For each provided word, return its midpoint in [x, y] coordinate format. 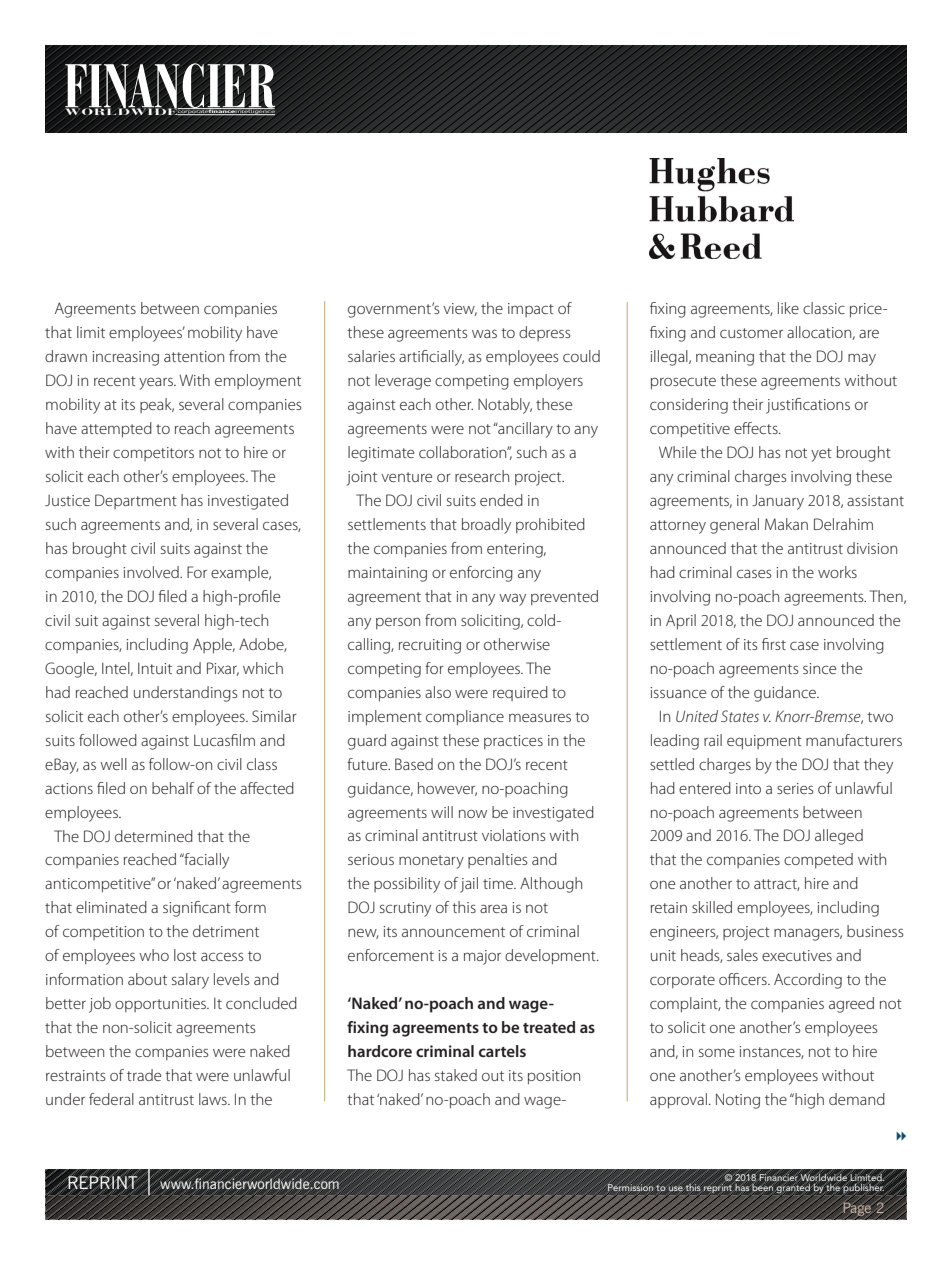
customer [751, 333]
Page [858, 1209]
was [484, 333]
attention [194, 356]
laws [214, 1099]
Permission [631, 1187]
